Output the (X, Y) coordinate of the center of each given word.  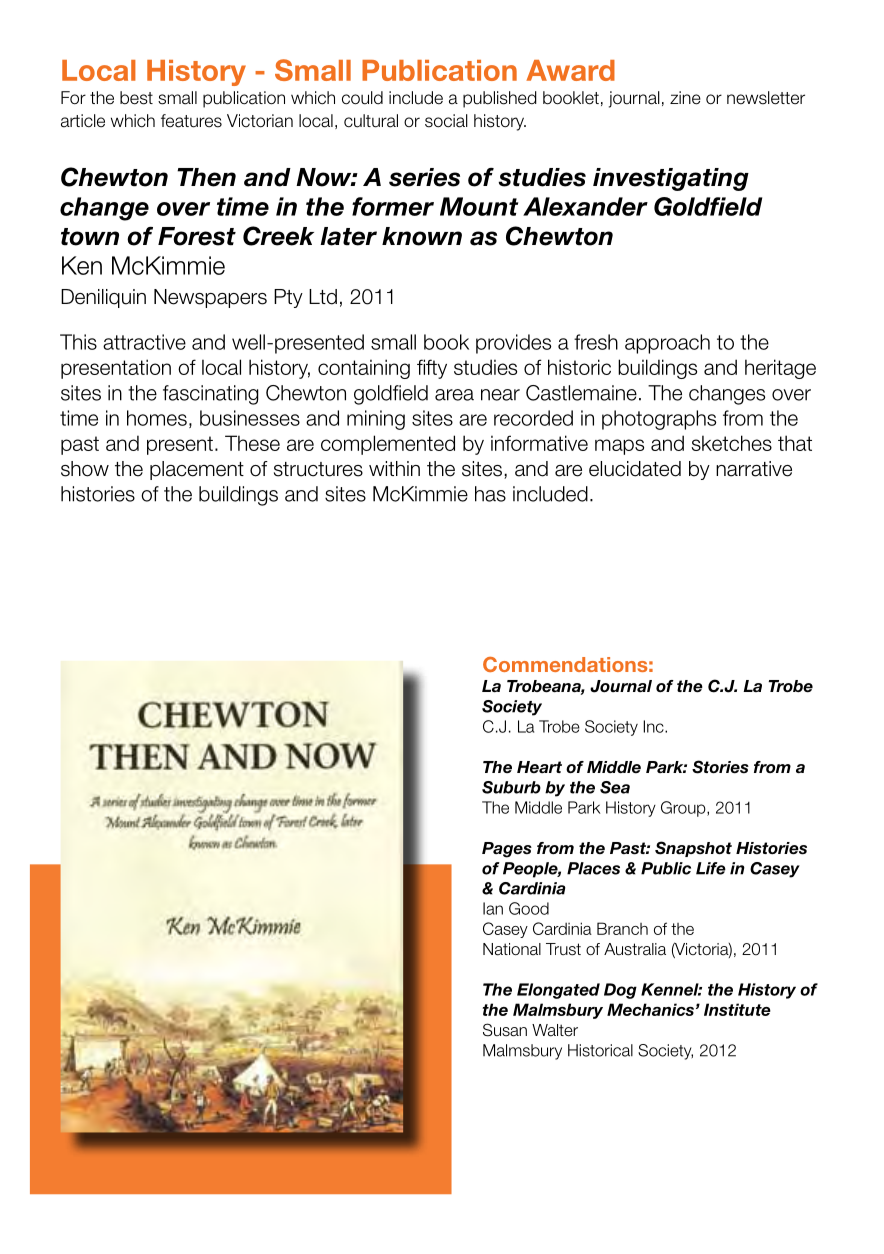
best (136, 98)
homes (157, 418)
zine (685, 98)
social (446, 121)
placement (197, 470)
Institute (737, 1009)
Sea (615, 787)
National (512, 949)
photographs (659, 420)
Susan (505, 1030)
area (454, 395)
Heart (539, 767)
